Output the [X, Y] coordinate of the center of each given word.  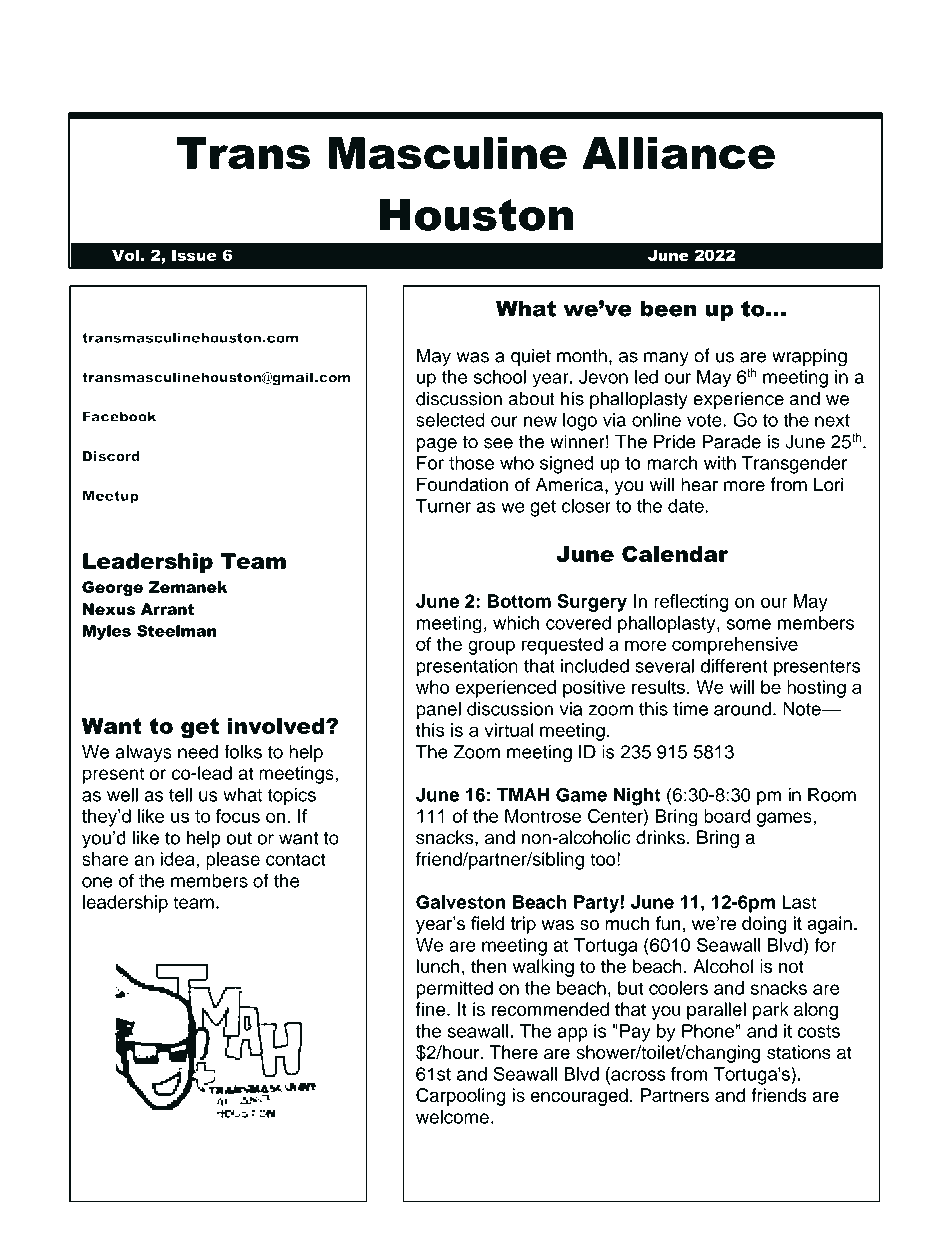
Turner [443, 506]
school [500, 377]
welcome [452, 1117]
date [687, 506]
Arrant [167, 609]
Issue [194, 255]
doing [764, 925]
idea [179, 859]
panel [438, 710]
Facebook [119, 417]
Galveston [460, 902]
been [669, 308]
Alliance [678, 153]
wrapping [809, 357]
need [198, 752]
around [742, 709]
